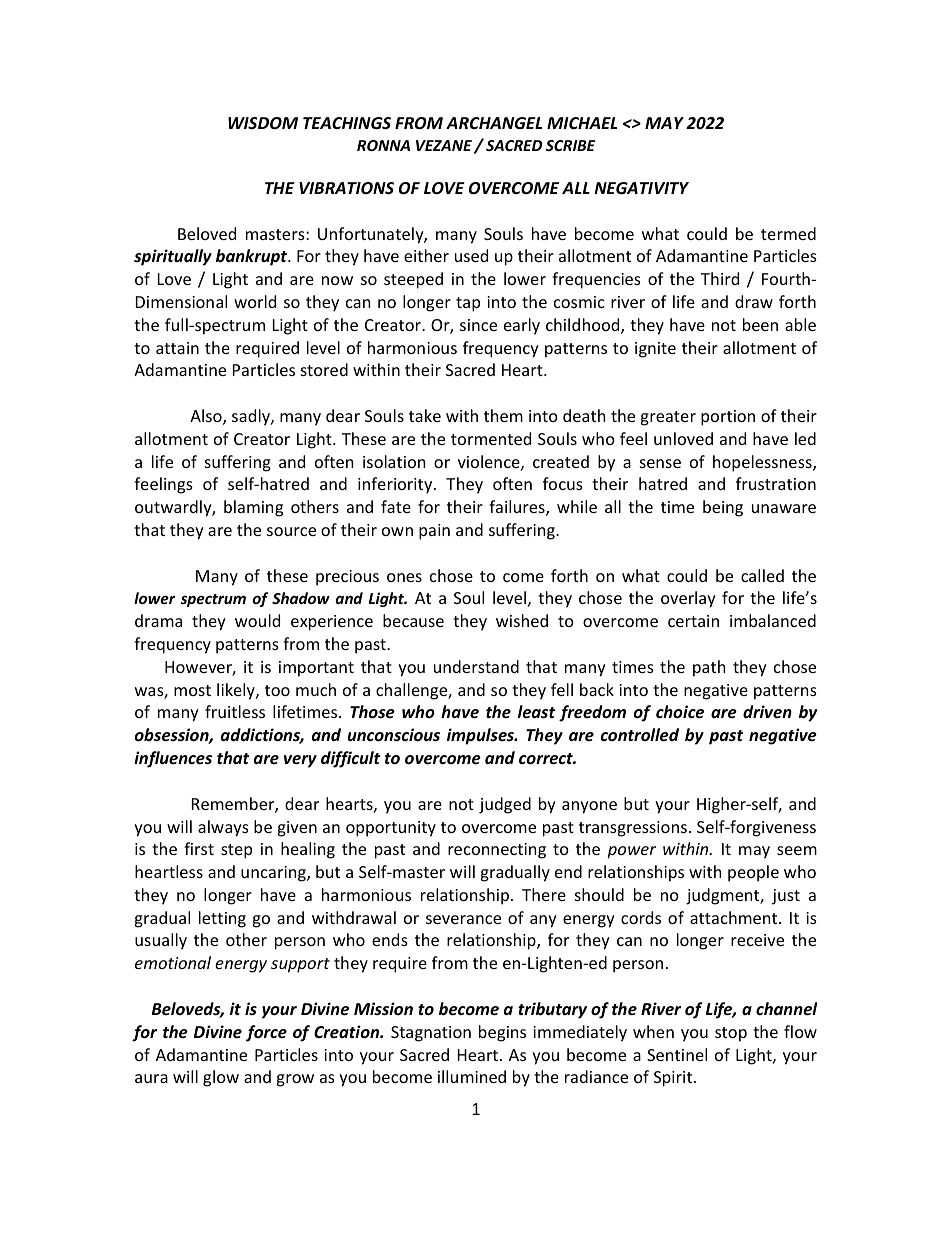  What do you see at coordinates (688, 599) in the screenshot?
I see `overlay` at bounding box center [688, 599].
